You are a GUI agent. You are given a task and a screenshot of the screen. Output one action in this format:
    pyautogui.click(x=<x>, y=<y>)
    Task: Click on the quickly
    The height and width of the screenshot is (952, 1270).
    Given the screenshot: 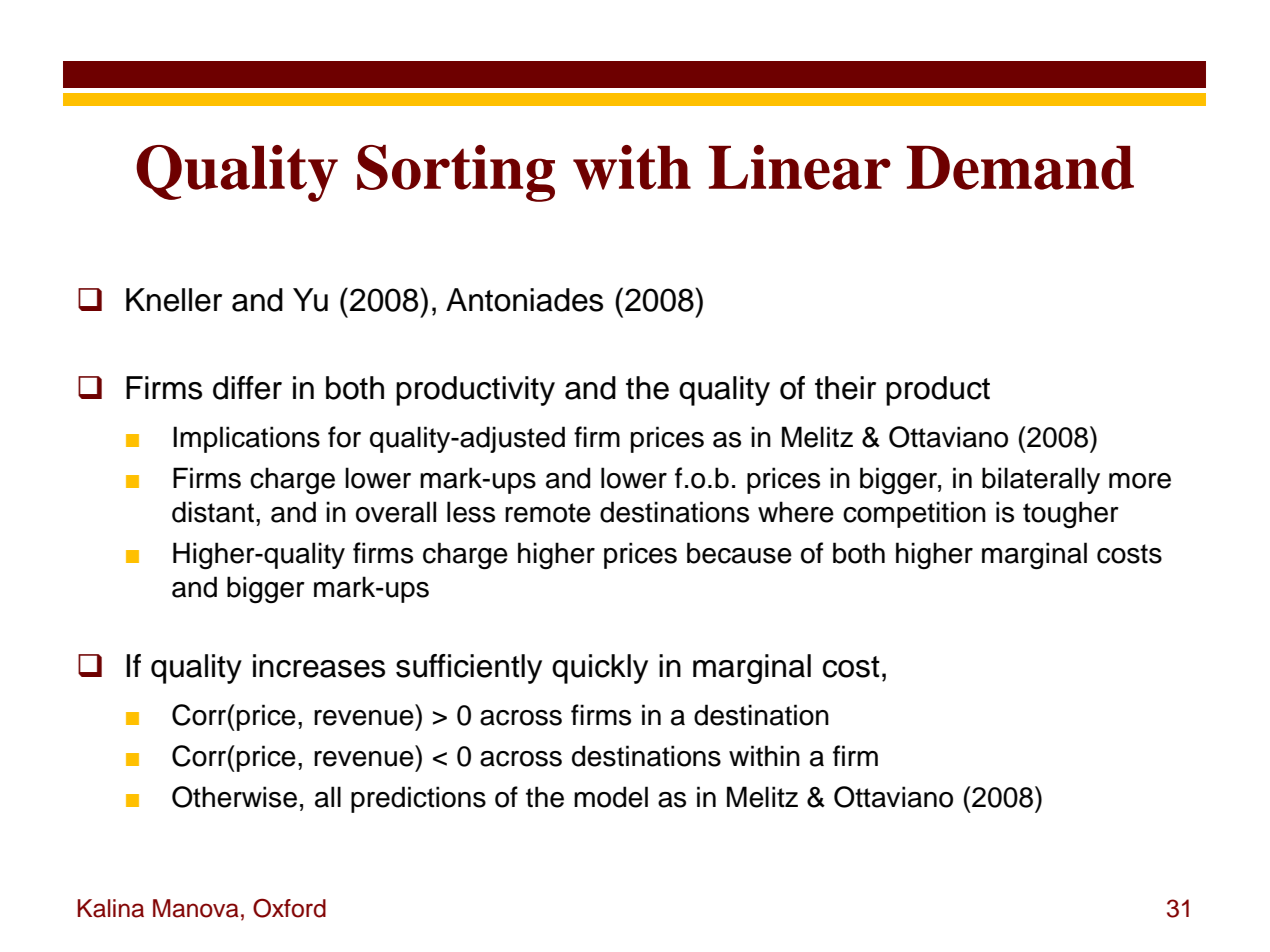 What is the action you would take?
    pyautogui.click(x=600, y=669)
